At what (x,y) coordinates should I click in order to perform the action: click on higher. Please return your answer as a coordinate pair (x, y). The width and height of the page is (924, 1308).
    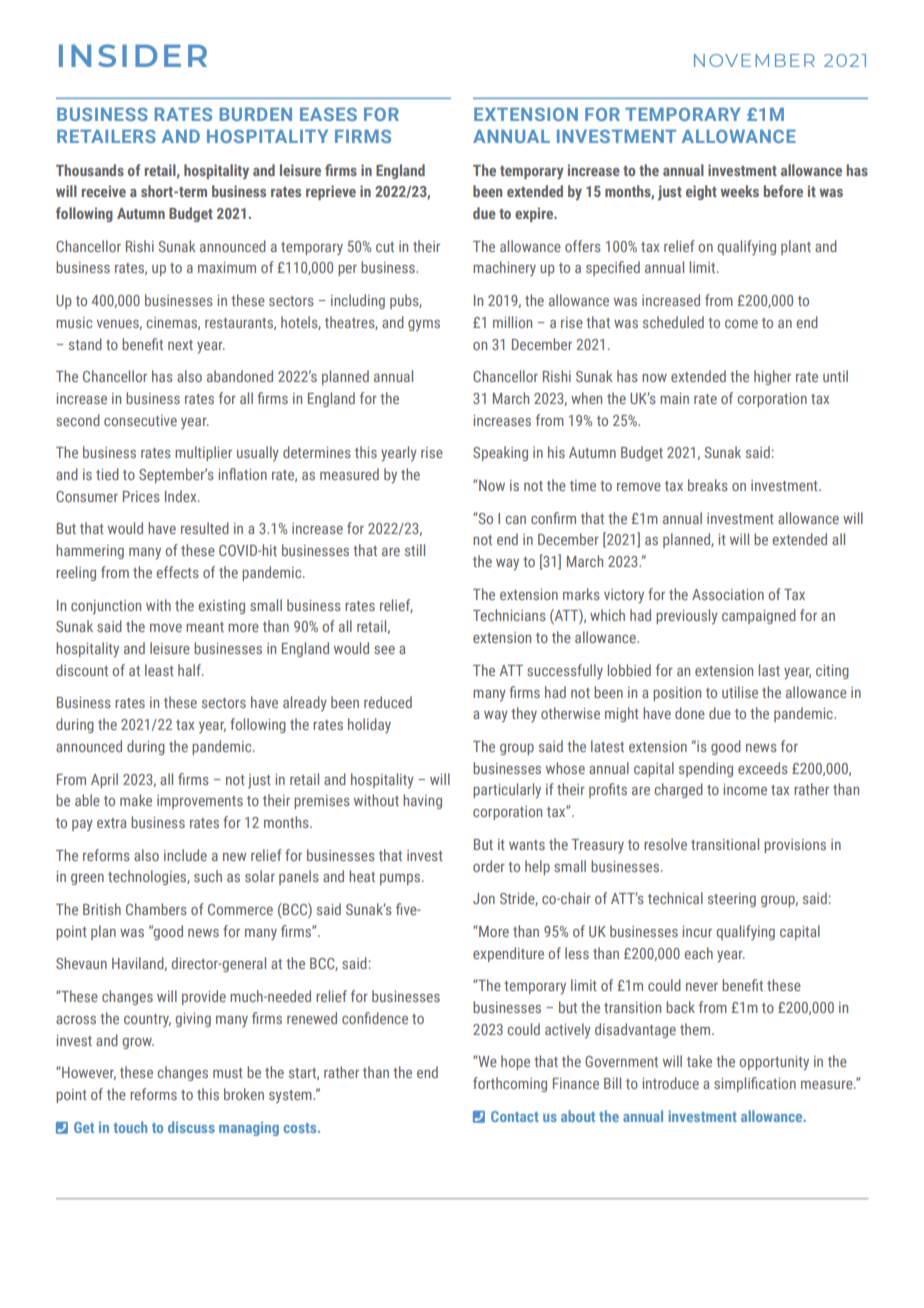
    Looking at the image, I should click on (772, 377).
